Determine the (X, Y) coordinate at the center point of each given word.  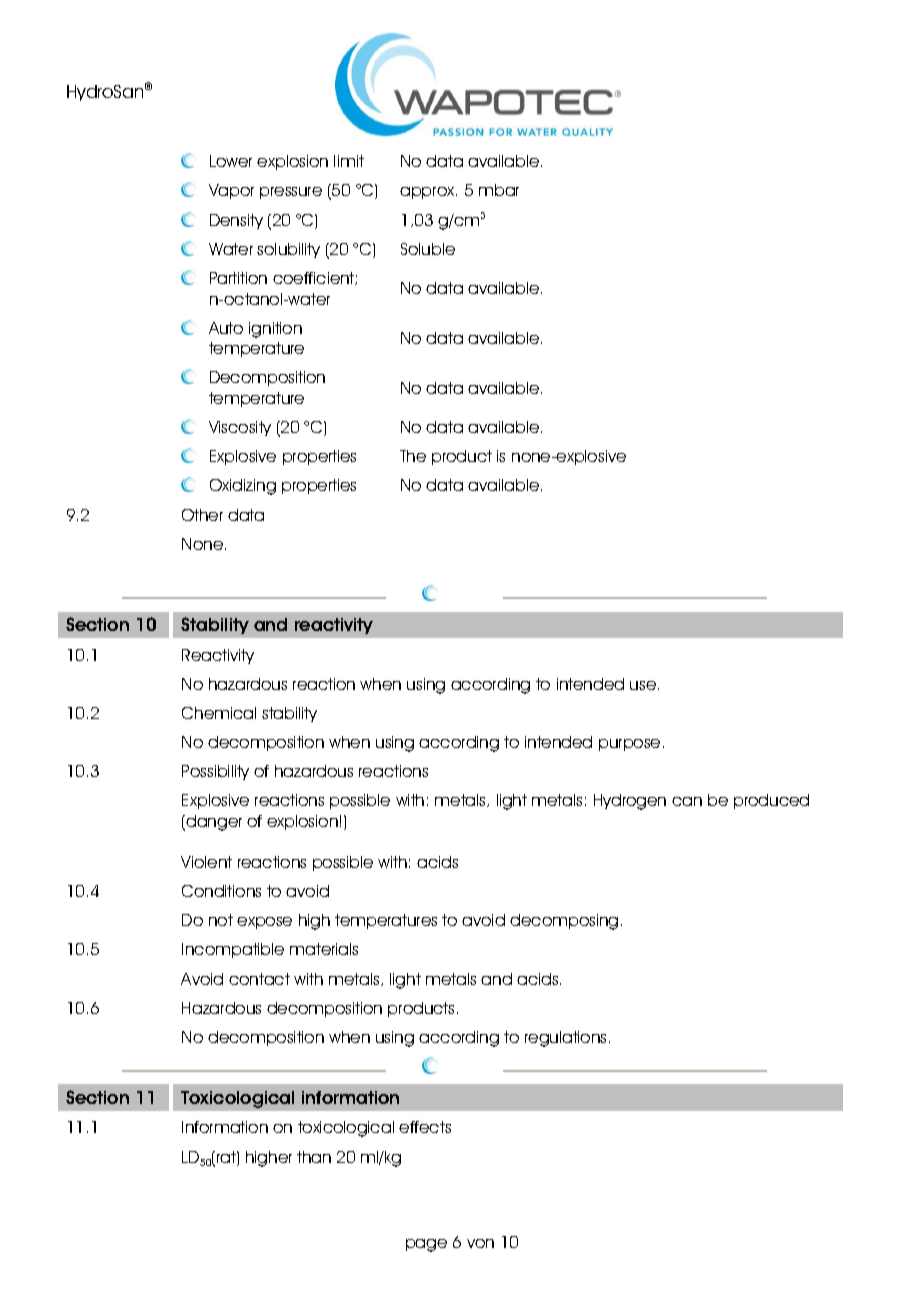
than (314, 1157)
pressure (291, 193)
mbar (499, 190)
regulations (565, 1039)
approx (428, 193)
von (480, 1243)
